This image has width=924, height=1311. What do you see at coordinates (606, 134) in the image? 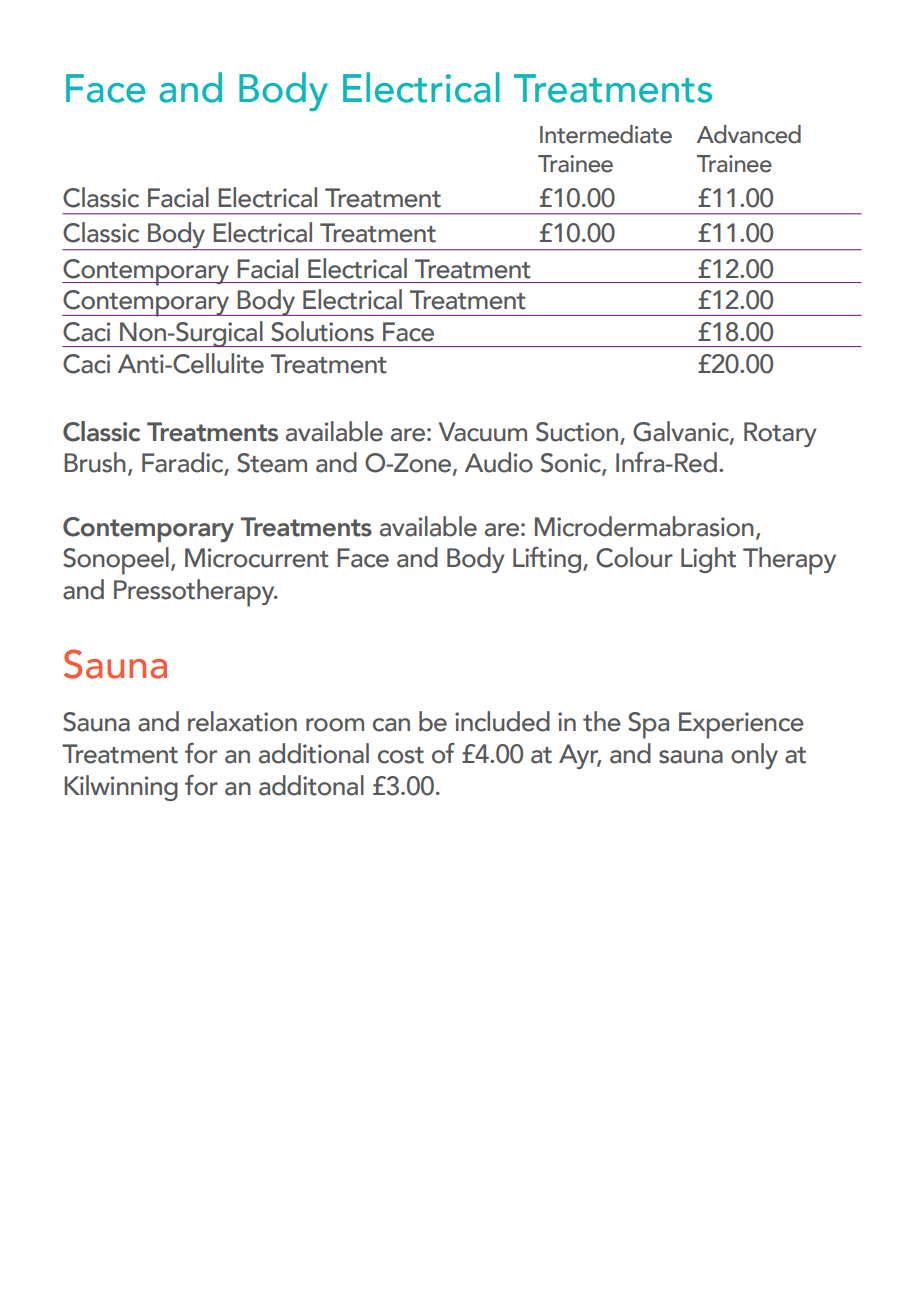
I see `Intermediate` at bounding box center [606, 134].
